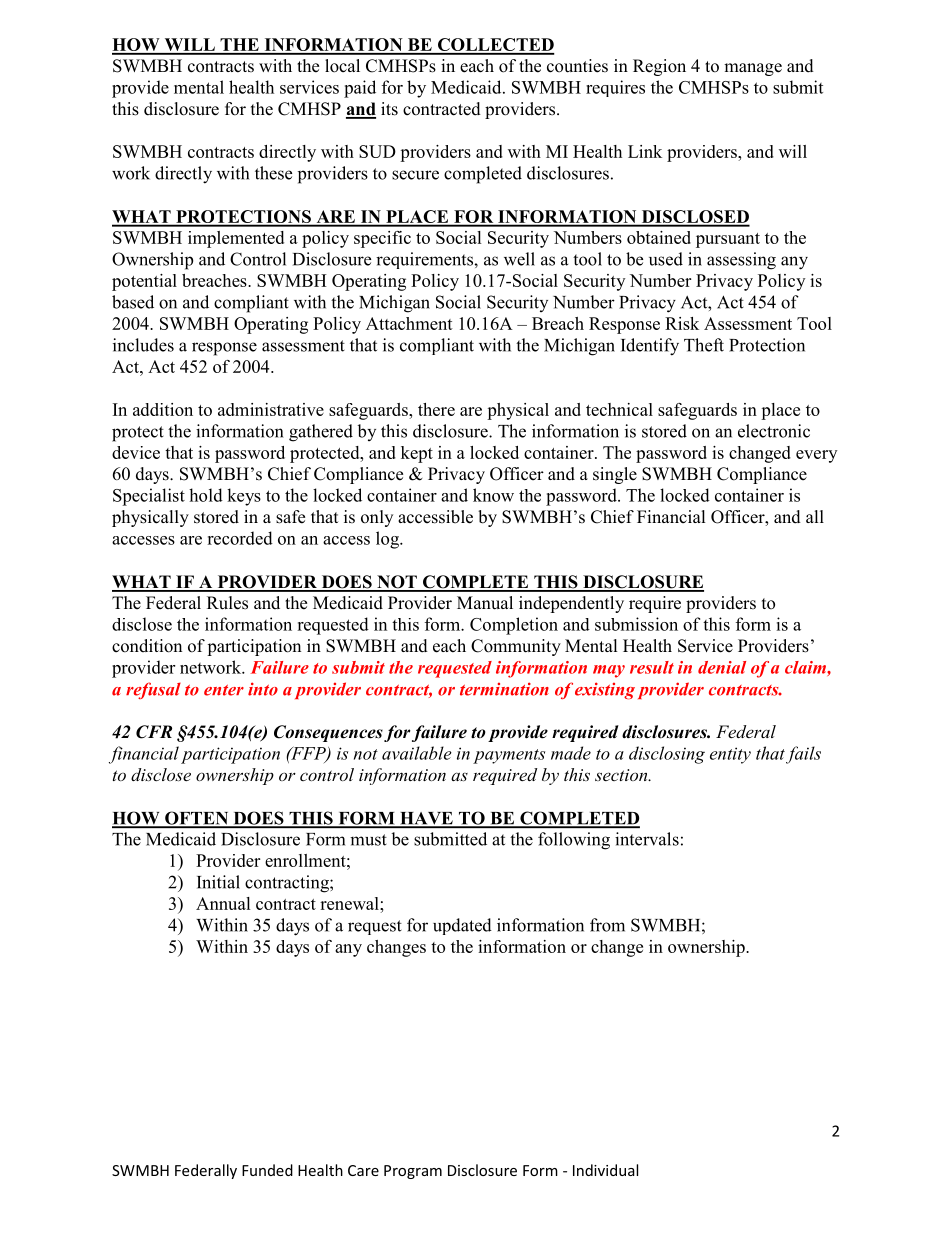 The image size is (952, 1233). I want to click on Rules, so click(227, 603).
